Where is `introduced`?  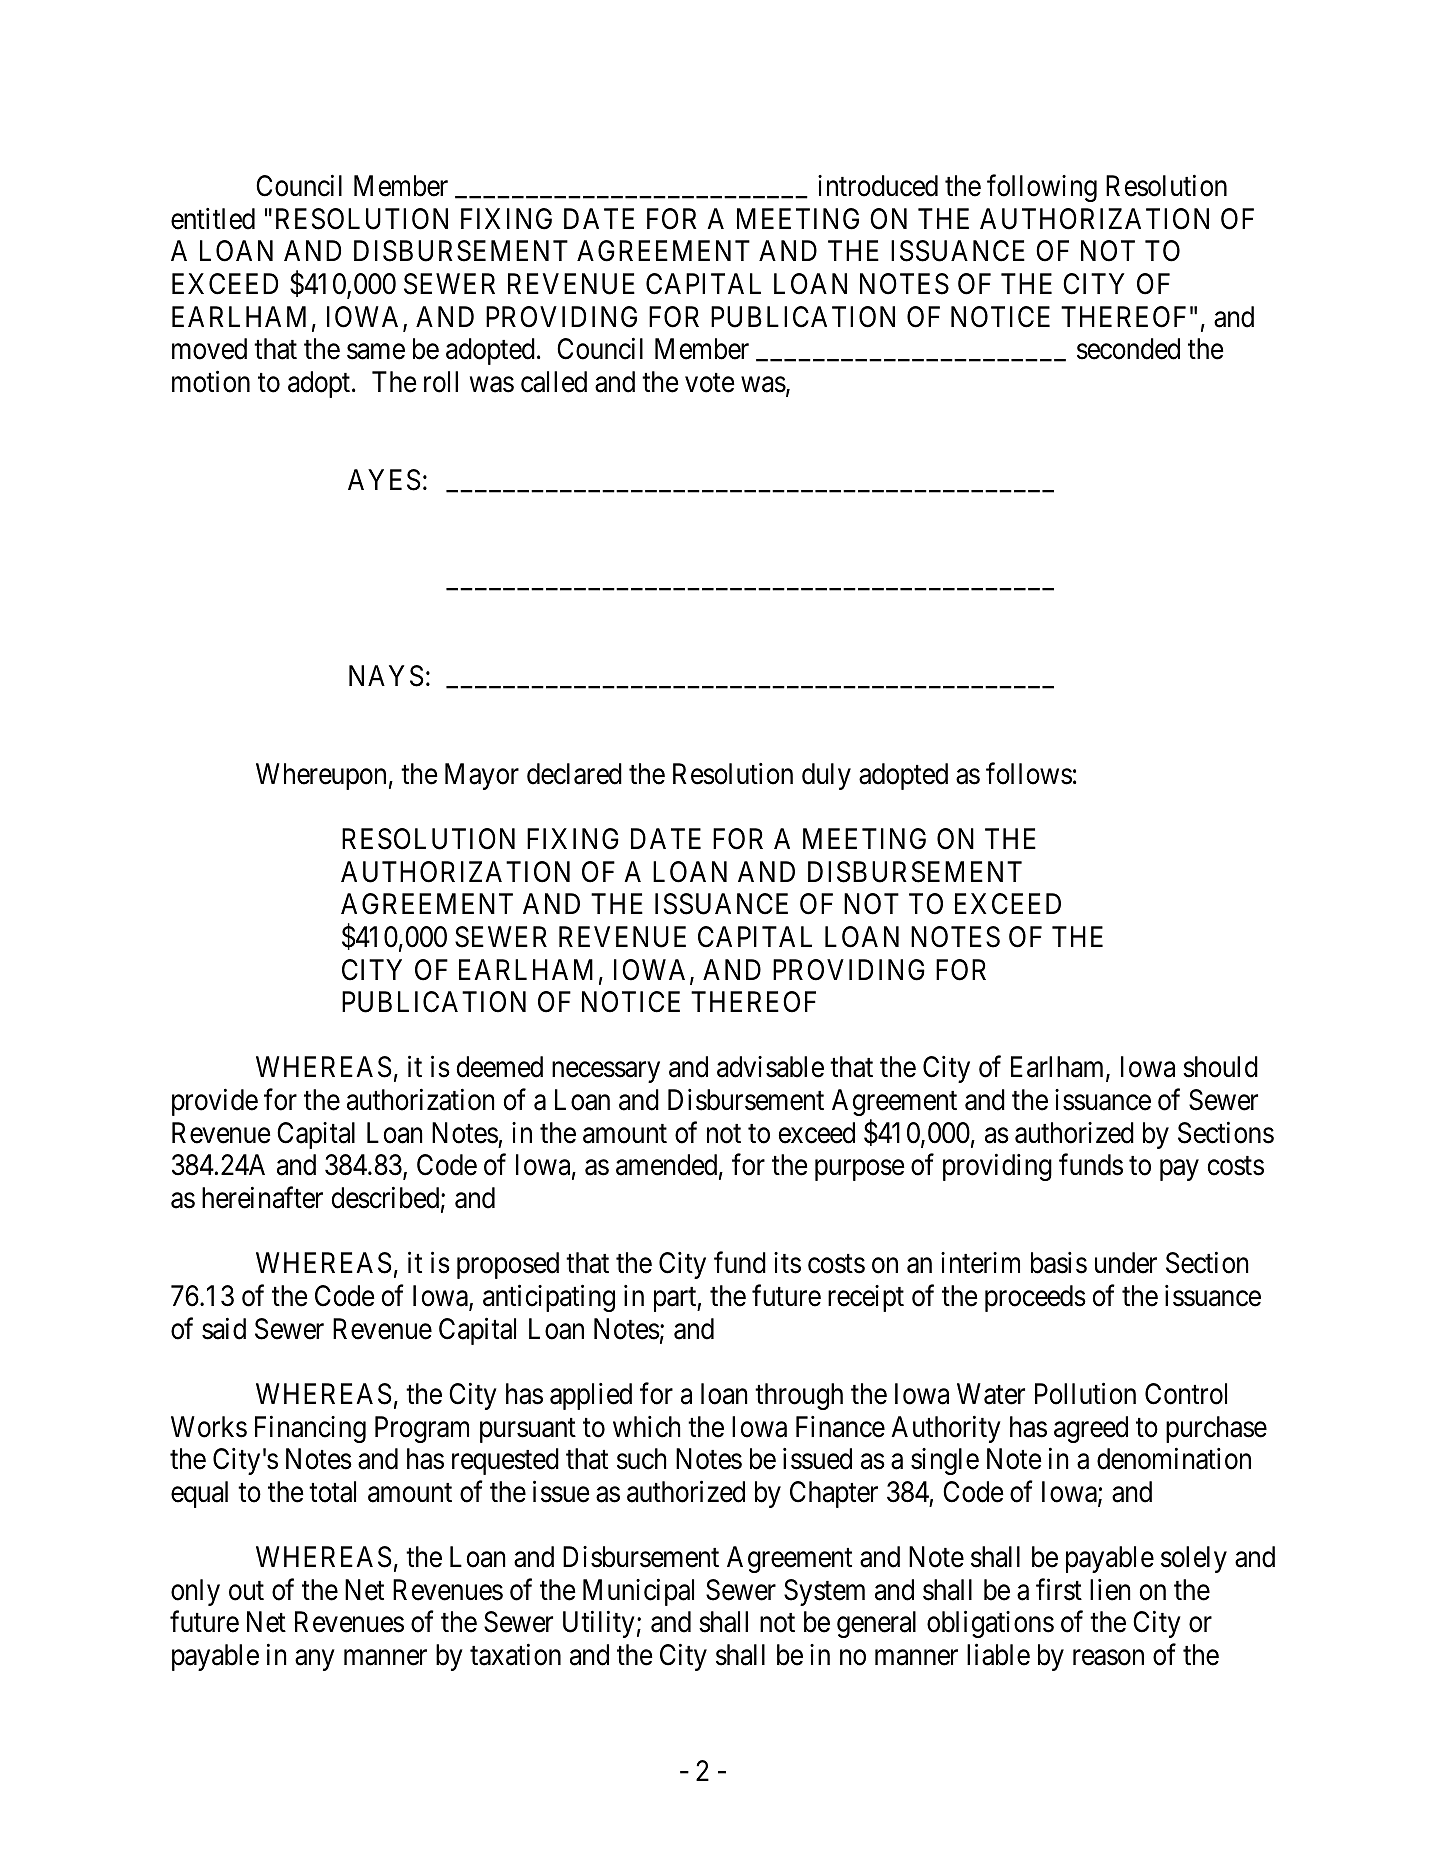
introduced is located at coordinates (878, 186).
